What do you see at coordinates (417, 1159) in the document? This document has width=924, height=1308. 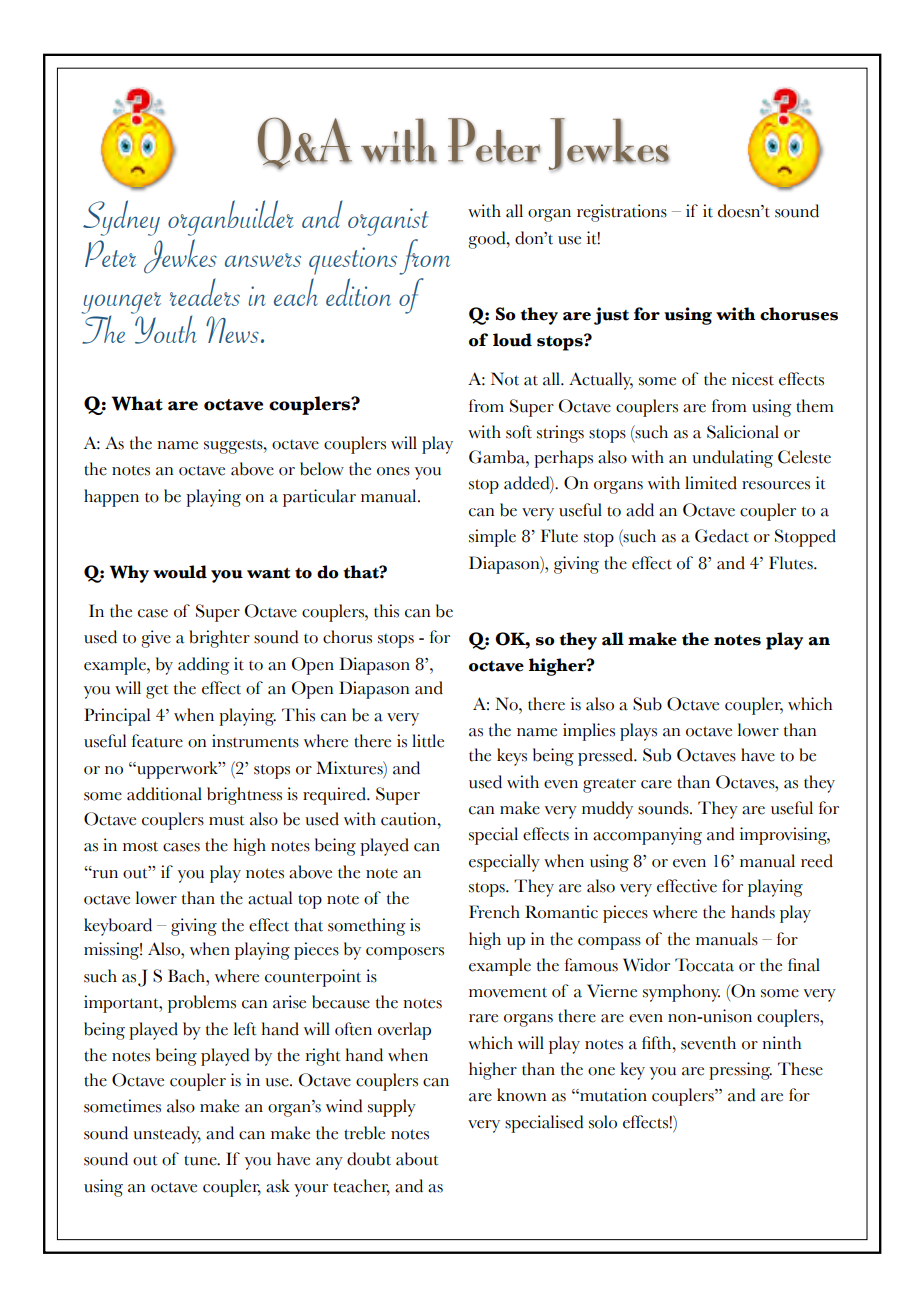 I see `about` at bounding box center [417, 1159].
